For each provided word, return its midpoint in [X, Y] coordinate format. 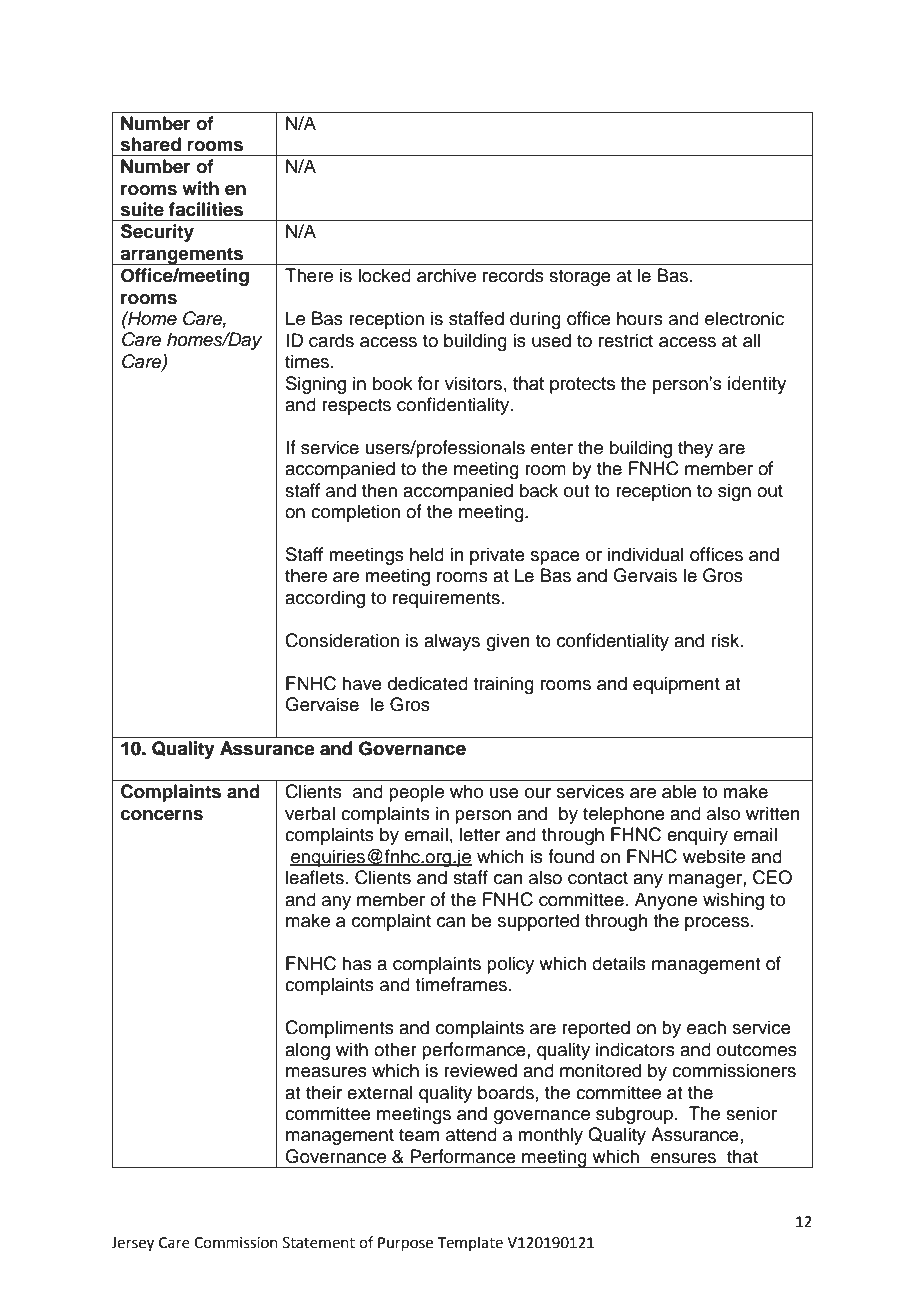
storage [580, 278]
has [357, 963]
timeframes [462, 984]
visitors [473, 383]
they [695, 449]
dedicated [428, 683]
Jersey [132, 1244]
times [308, 361]
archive [446, 275]
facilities [206, 209]
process [718, 924]
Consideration [342, 640]
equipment [676, 685]
